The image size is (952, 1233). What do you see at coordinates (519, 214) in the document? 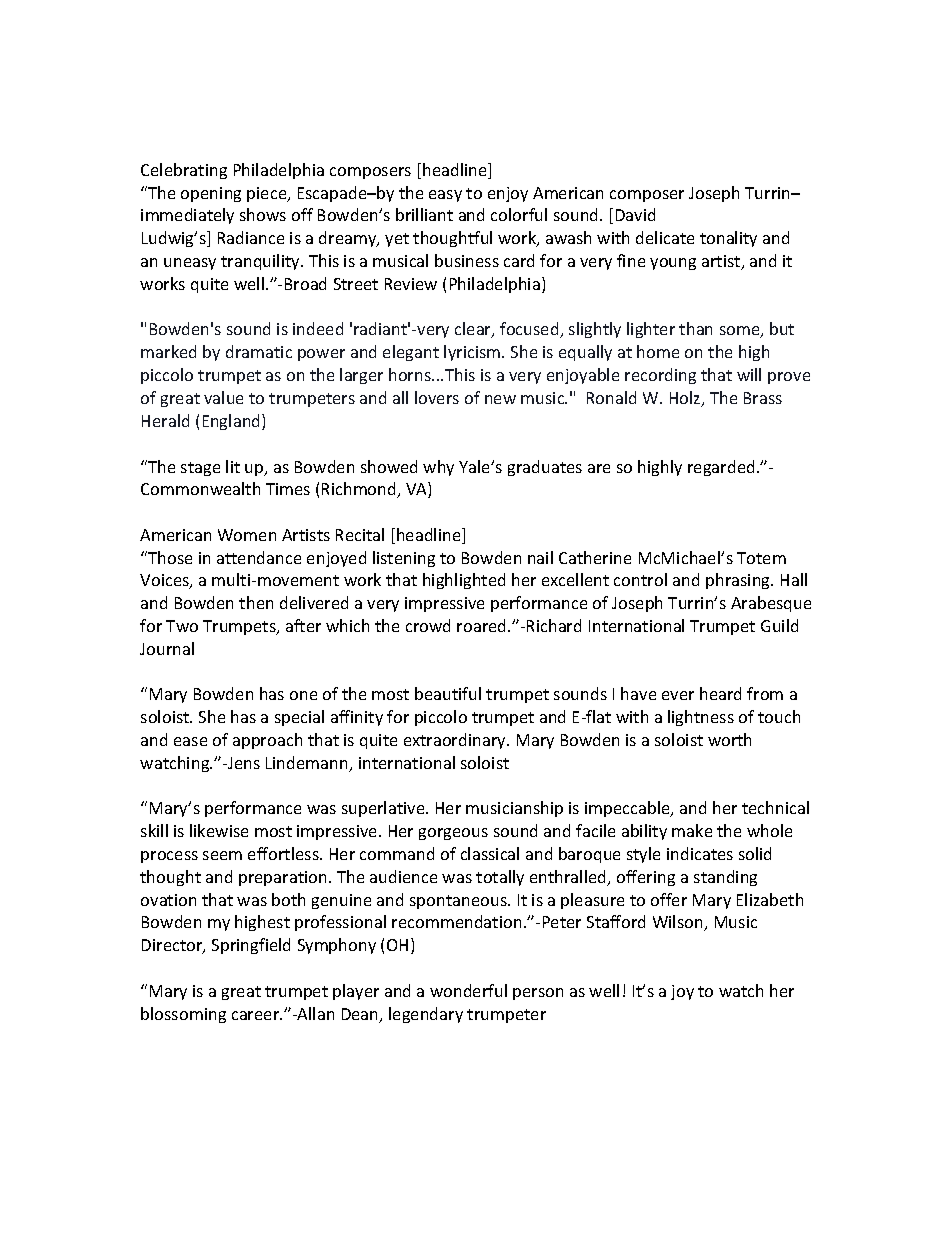
I see `colorful` at bounding box center [519, 214].
